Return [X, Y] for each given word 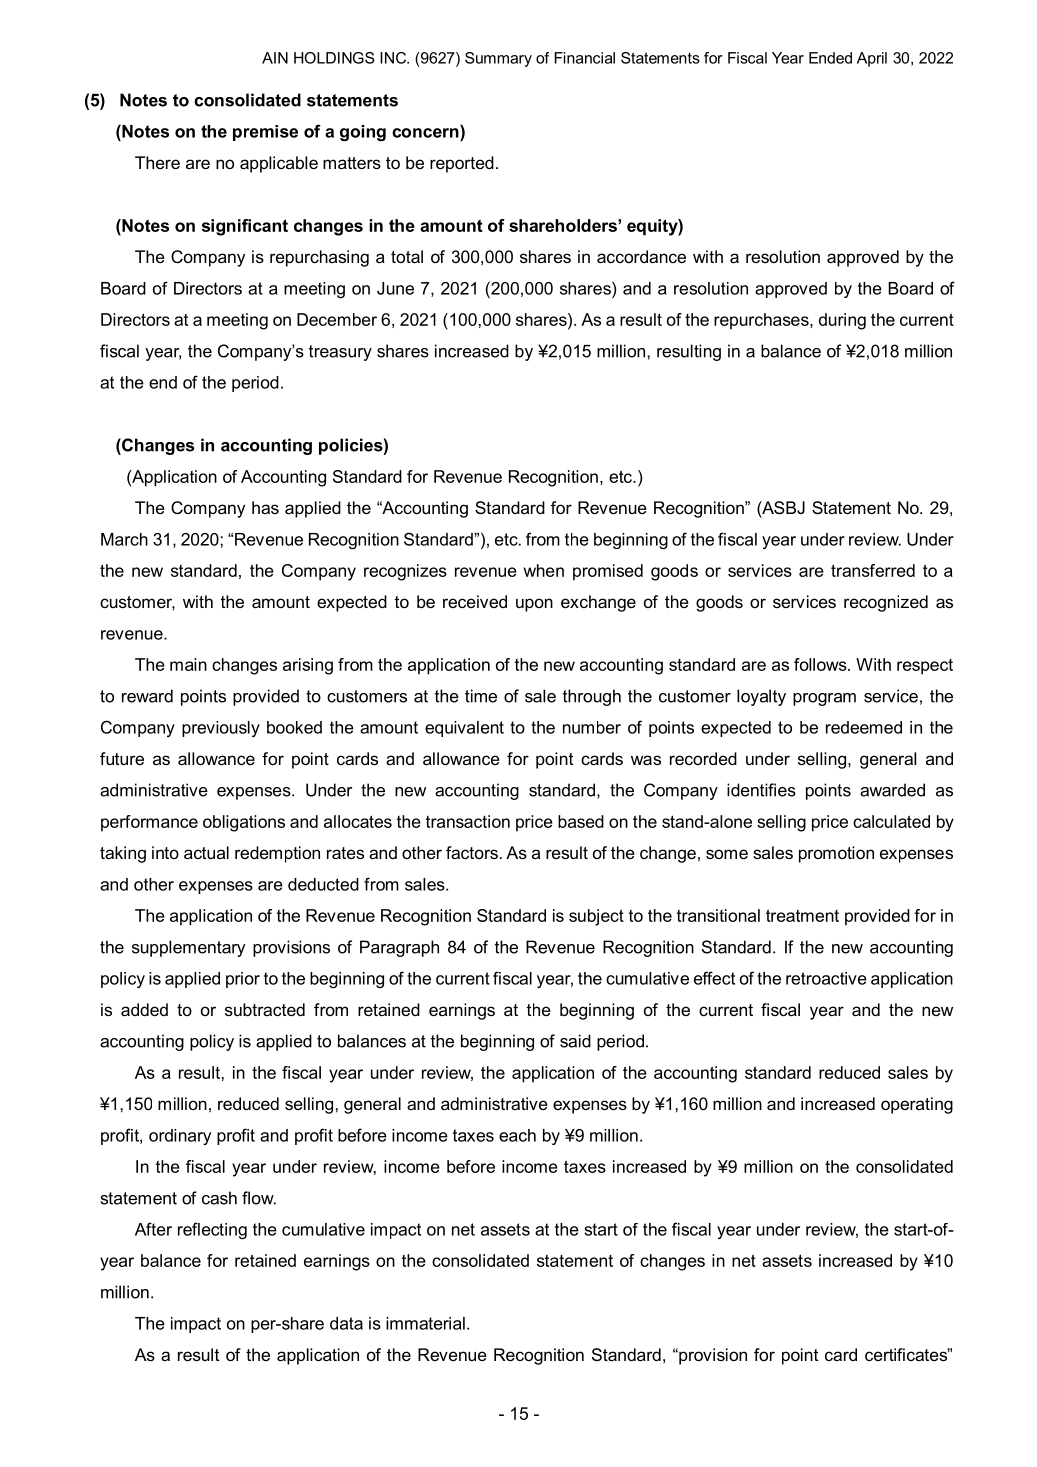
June [395, 288]
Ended [830, 58]
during [842, 321]
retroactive [826, 978]
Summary [498, 59]
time [481, 696]
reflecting [212, 1230]
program [824, 699]
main [188, 664]
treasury [340, 353]
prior [243, 980]
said [575, 1041]
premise [265, 133]
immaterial [425, 1323]
